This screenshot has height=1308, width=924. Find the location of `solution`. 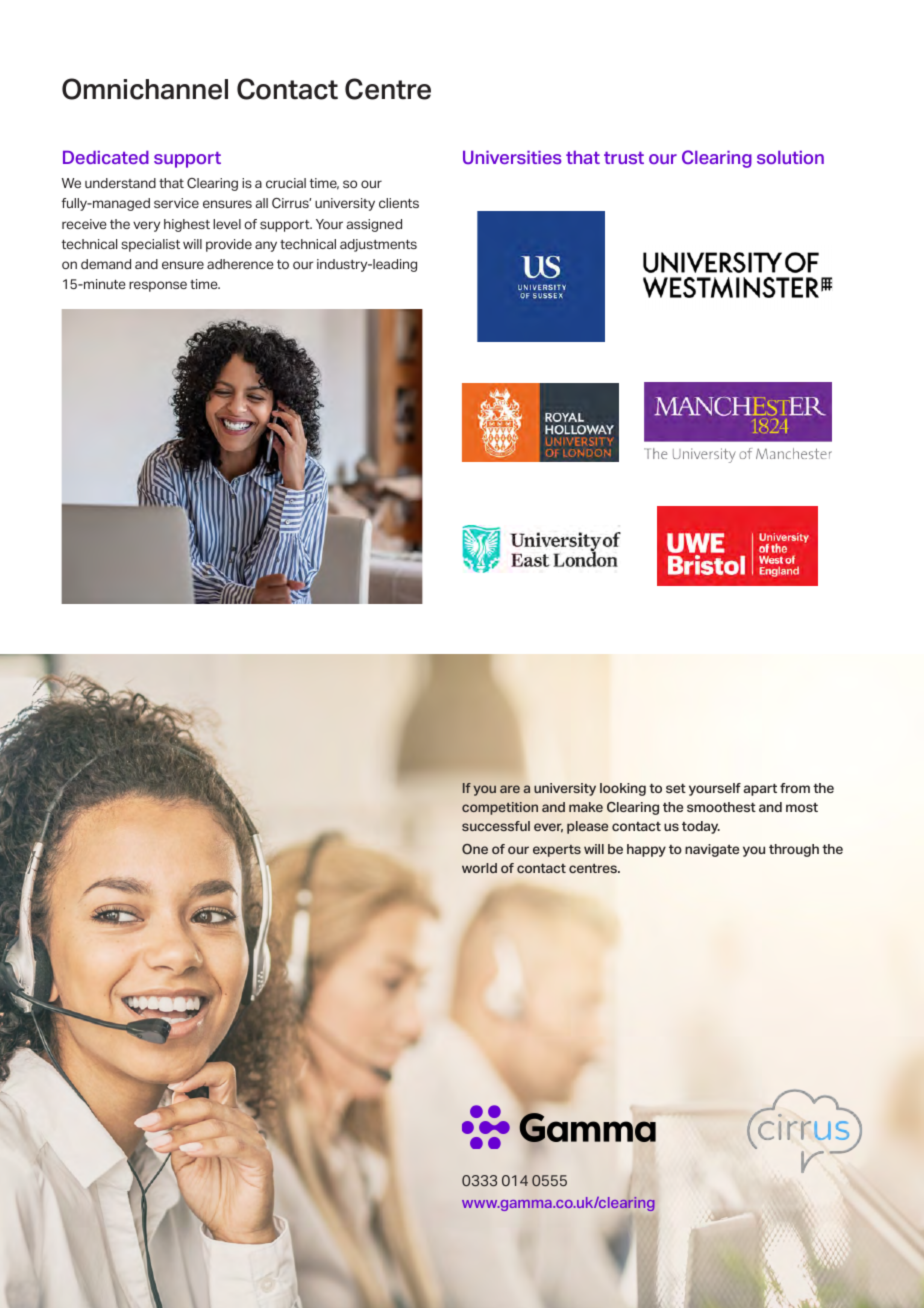

solution is located at coordinates (790, 157).
